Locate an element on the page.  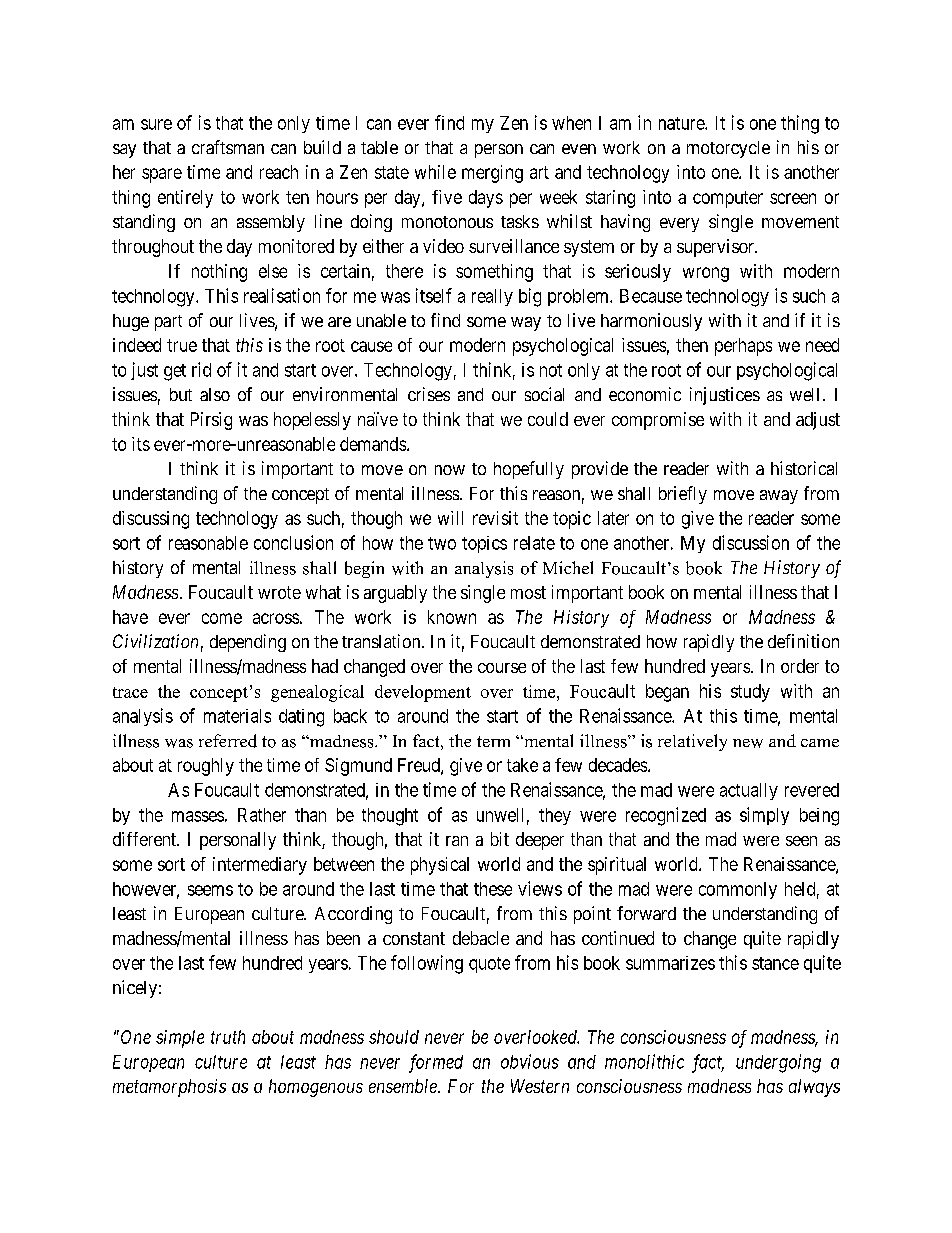
come is located at coordinates (222, 618).
